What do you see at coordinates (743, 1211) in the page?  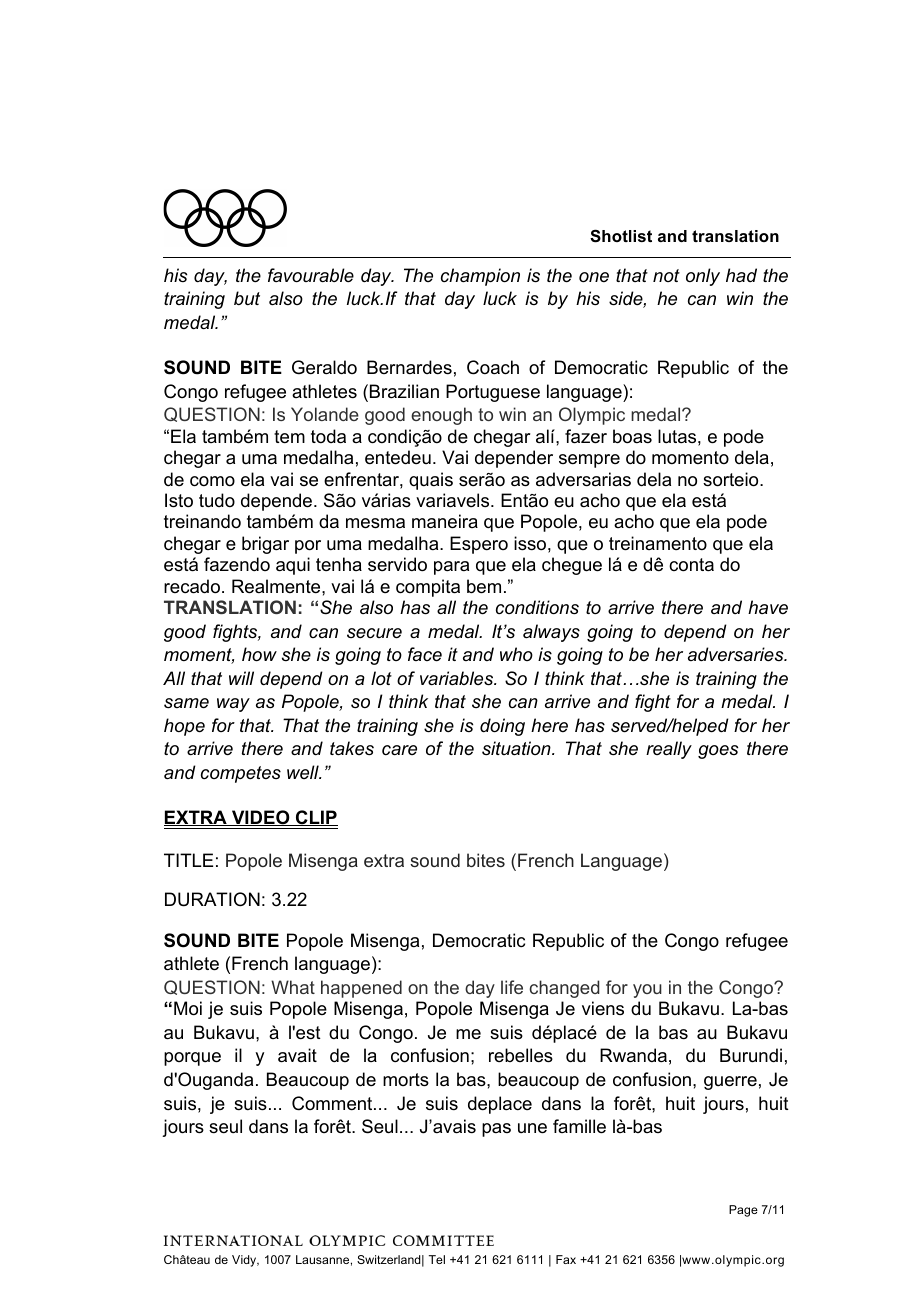 I see `Page` at bounding box center [743, 1211].
